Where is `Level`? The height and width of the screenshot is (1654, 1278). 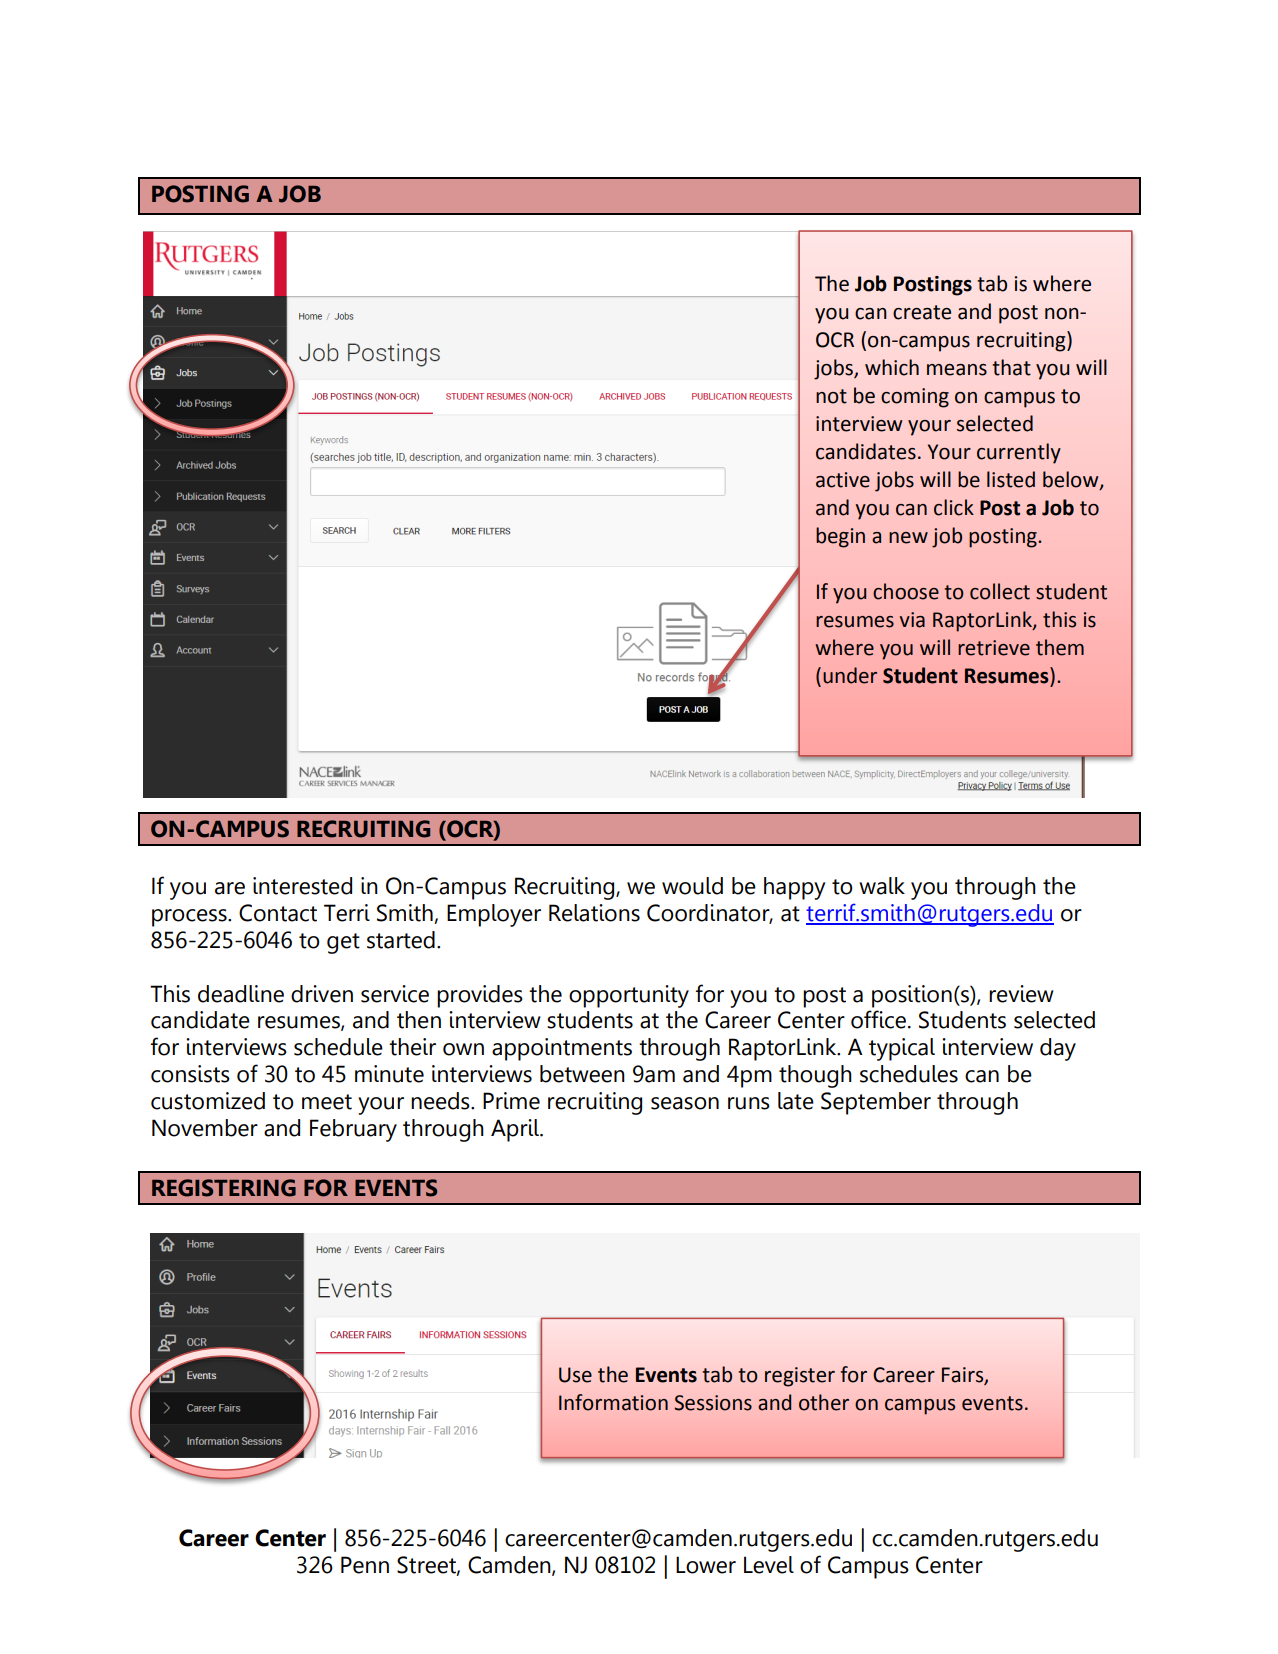
Level is located at coordinates (769, 1565).
